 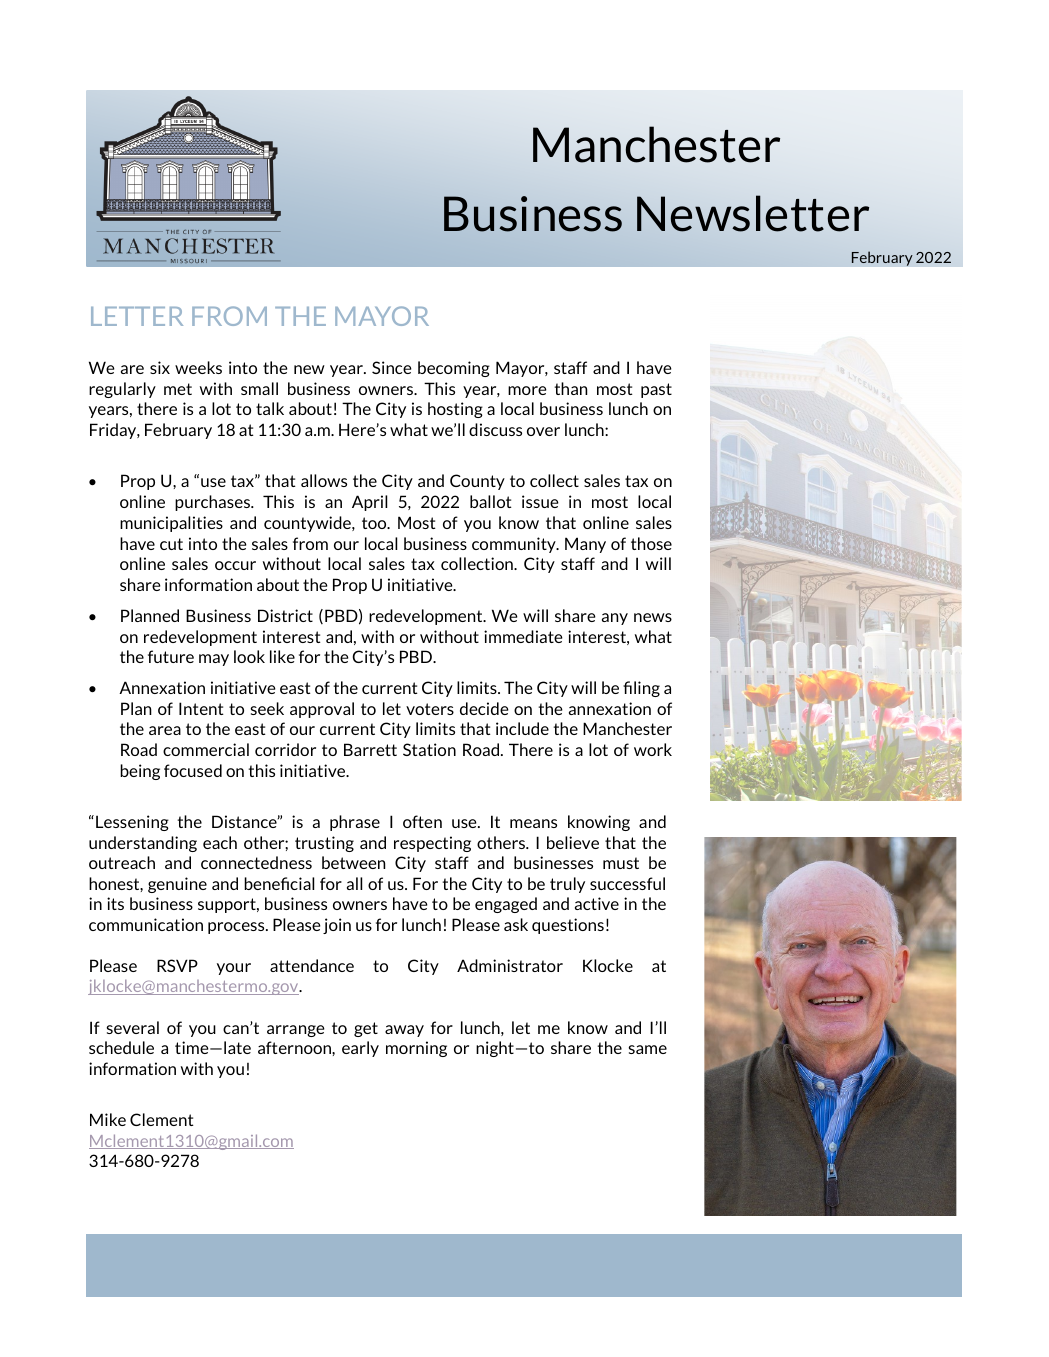 I want to click on future, so click(x=171, y=656).
